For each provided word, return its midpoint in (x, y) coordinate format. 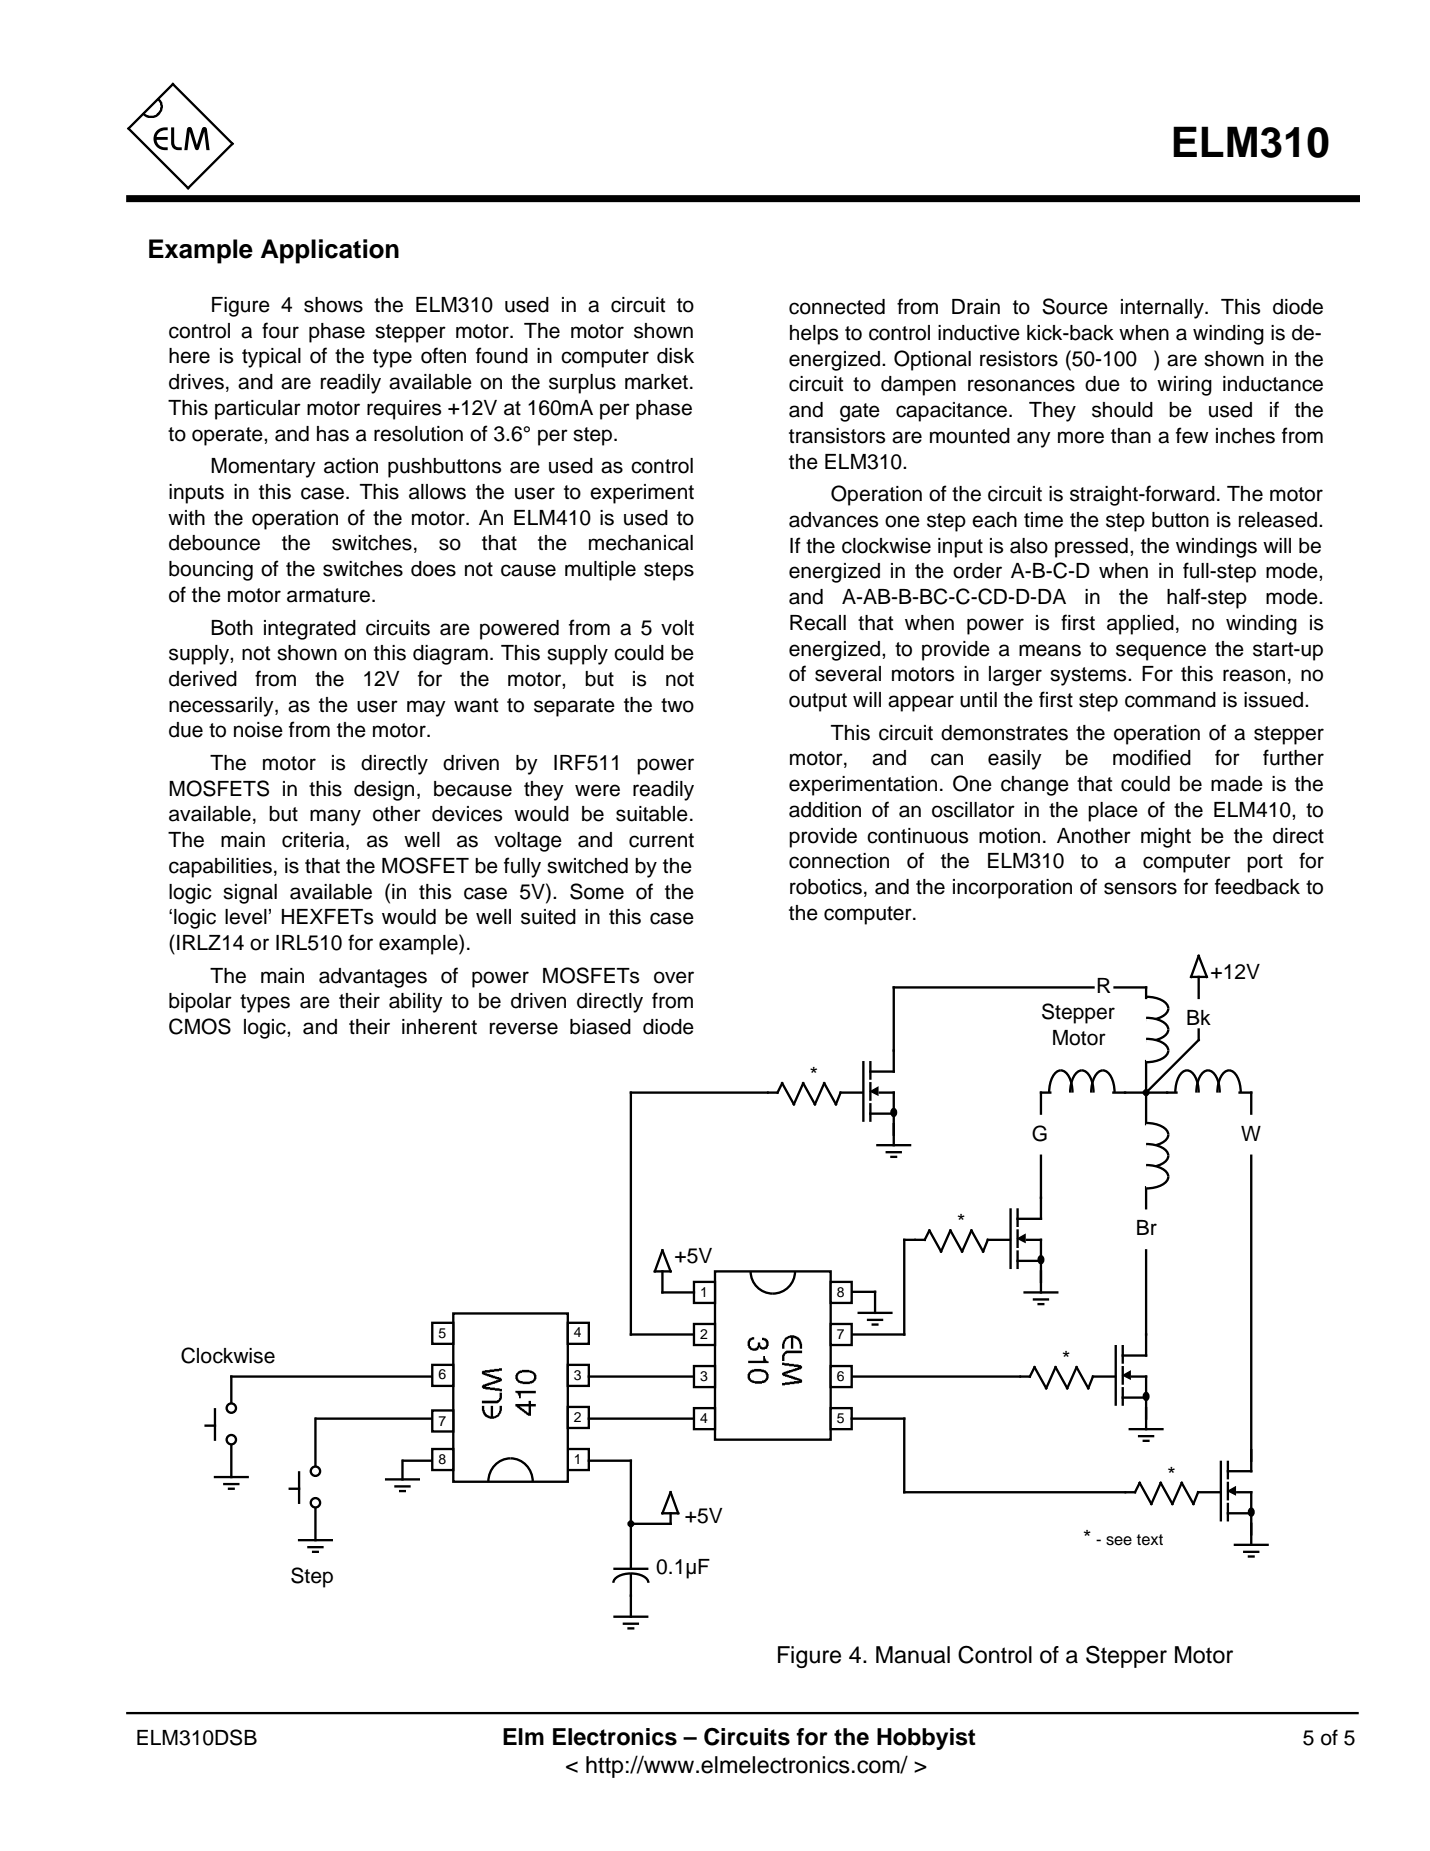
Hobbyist (926, 1739)
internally (1163, 309)
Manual (913, 1655)
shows (333, 305)
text (1150, 1540)
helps (814, 335)
